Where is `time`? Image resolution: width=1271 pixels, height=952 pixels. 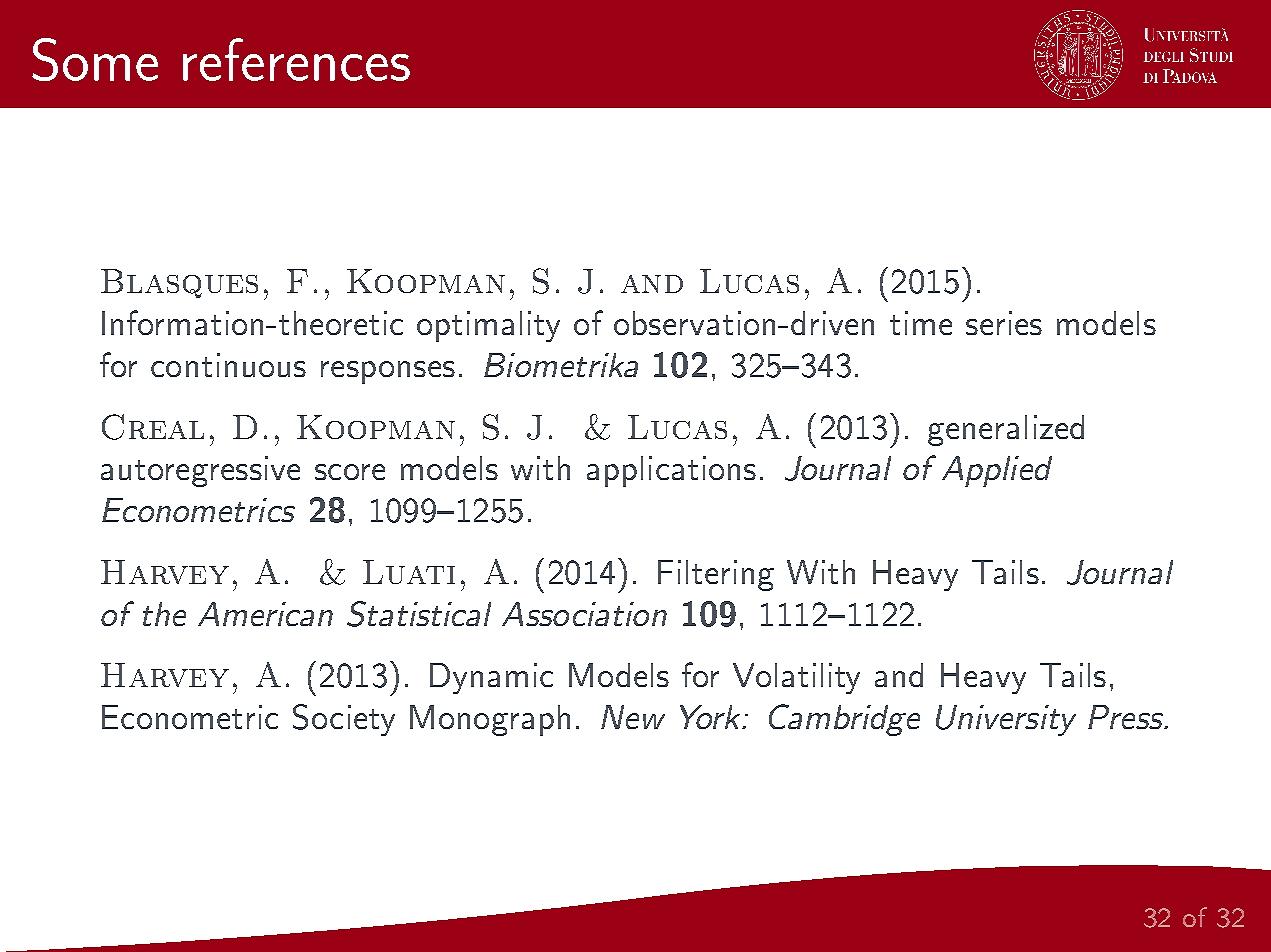 time is located at coordinates (921, 323).
